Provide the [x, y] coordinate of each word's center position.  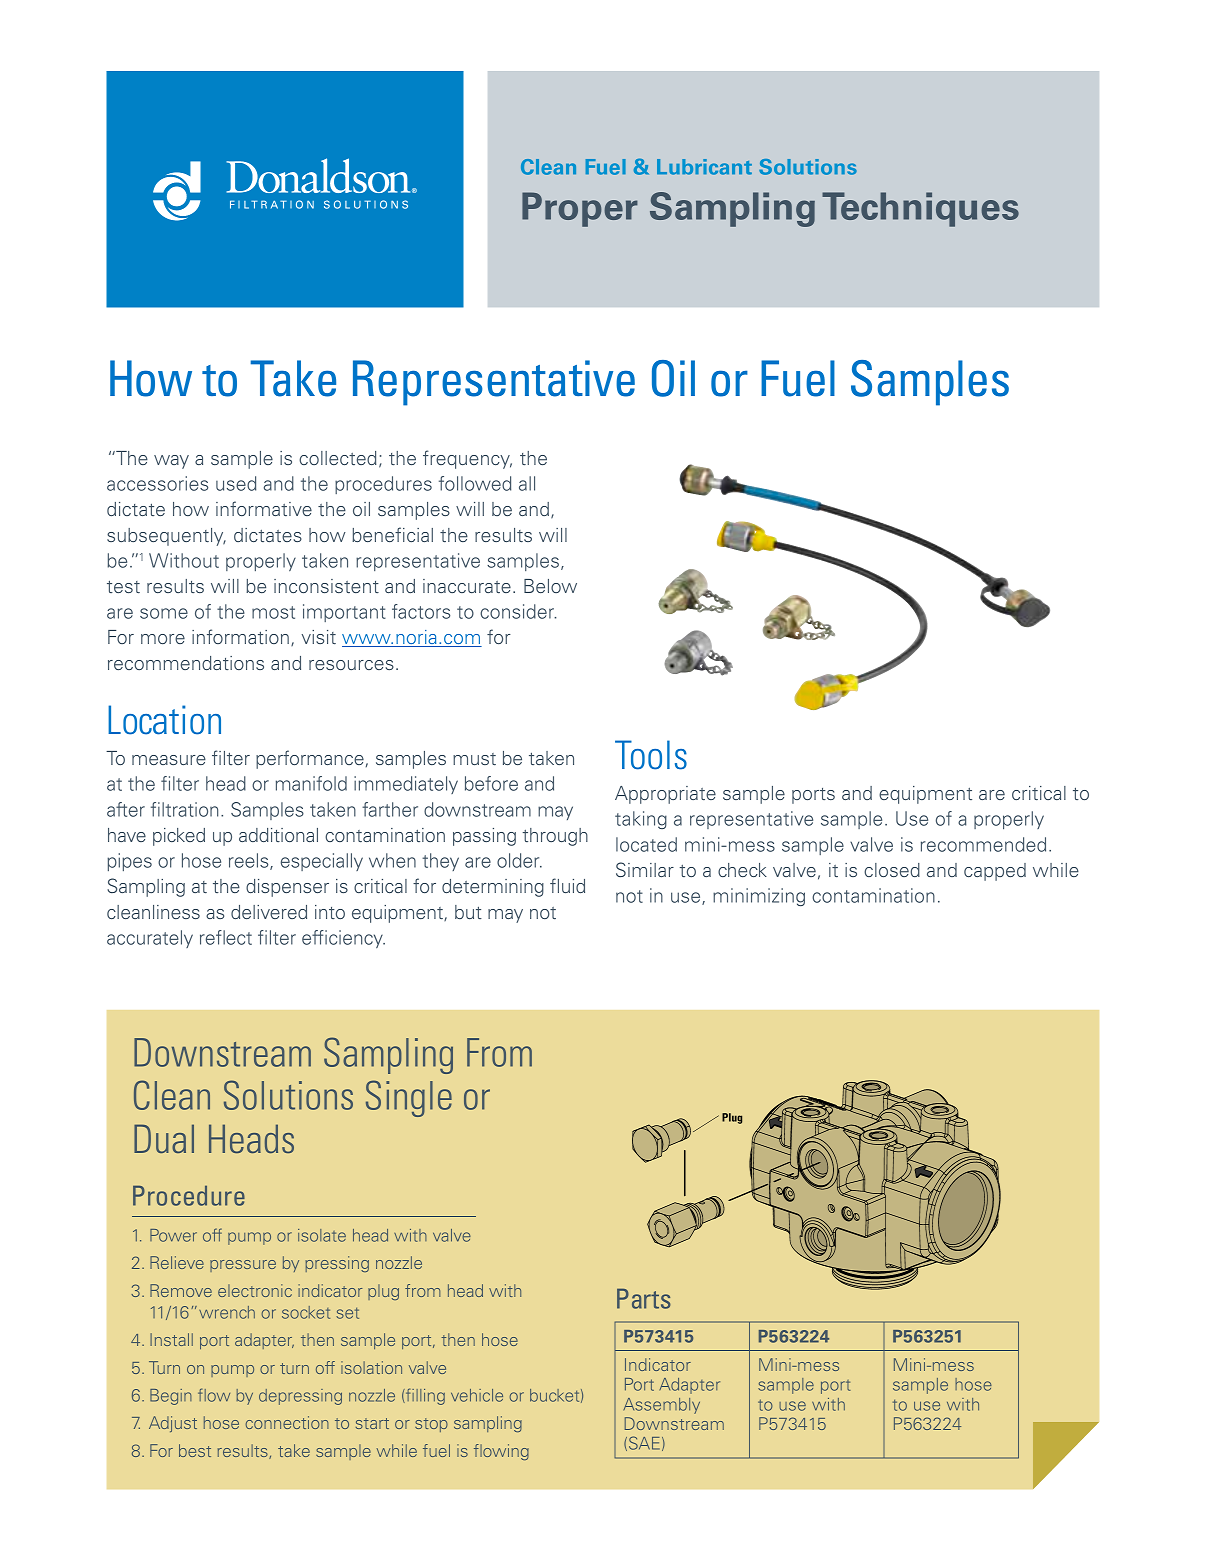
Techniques [920, 209]
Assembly [661, 1406]
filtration [184, 809]
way [171, 462]
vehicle [477, 1395]
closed [892, 870]
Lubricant [704, 167]
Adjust [173, 1424]
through [555, 837]
